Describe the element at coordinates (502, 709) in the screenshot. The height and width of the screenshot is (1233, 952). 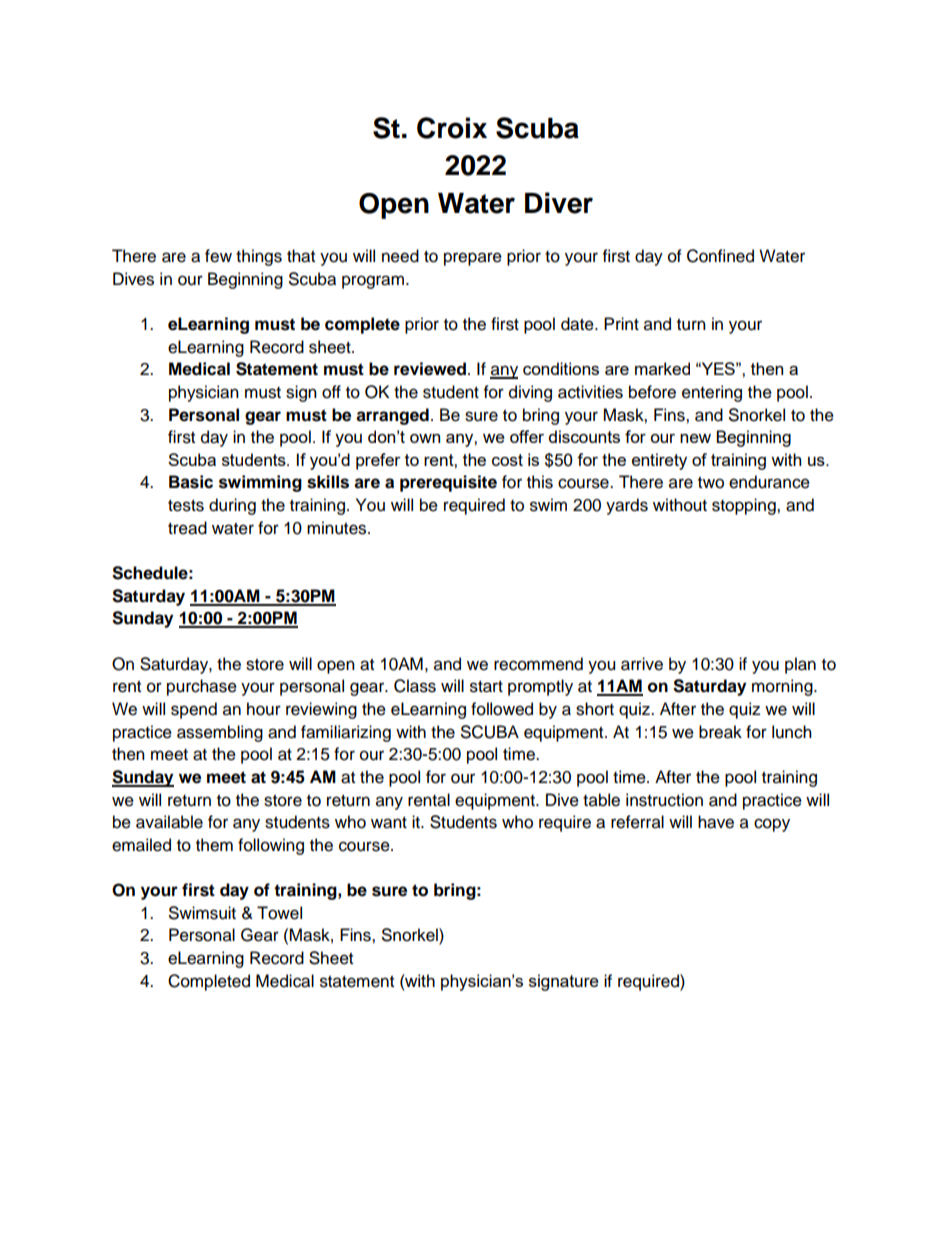
I see `followed` at that location.
